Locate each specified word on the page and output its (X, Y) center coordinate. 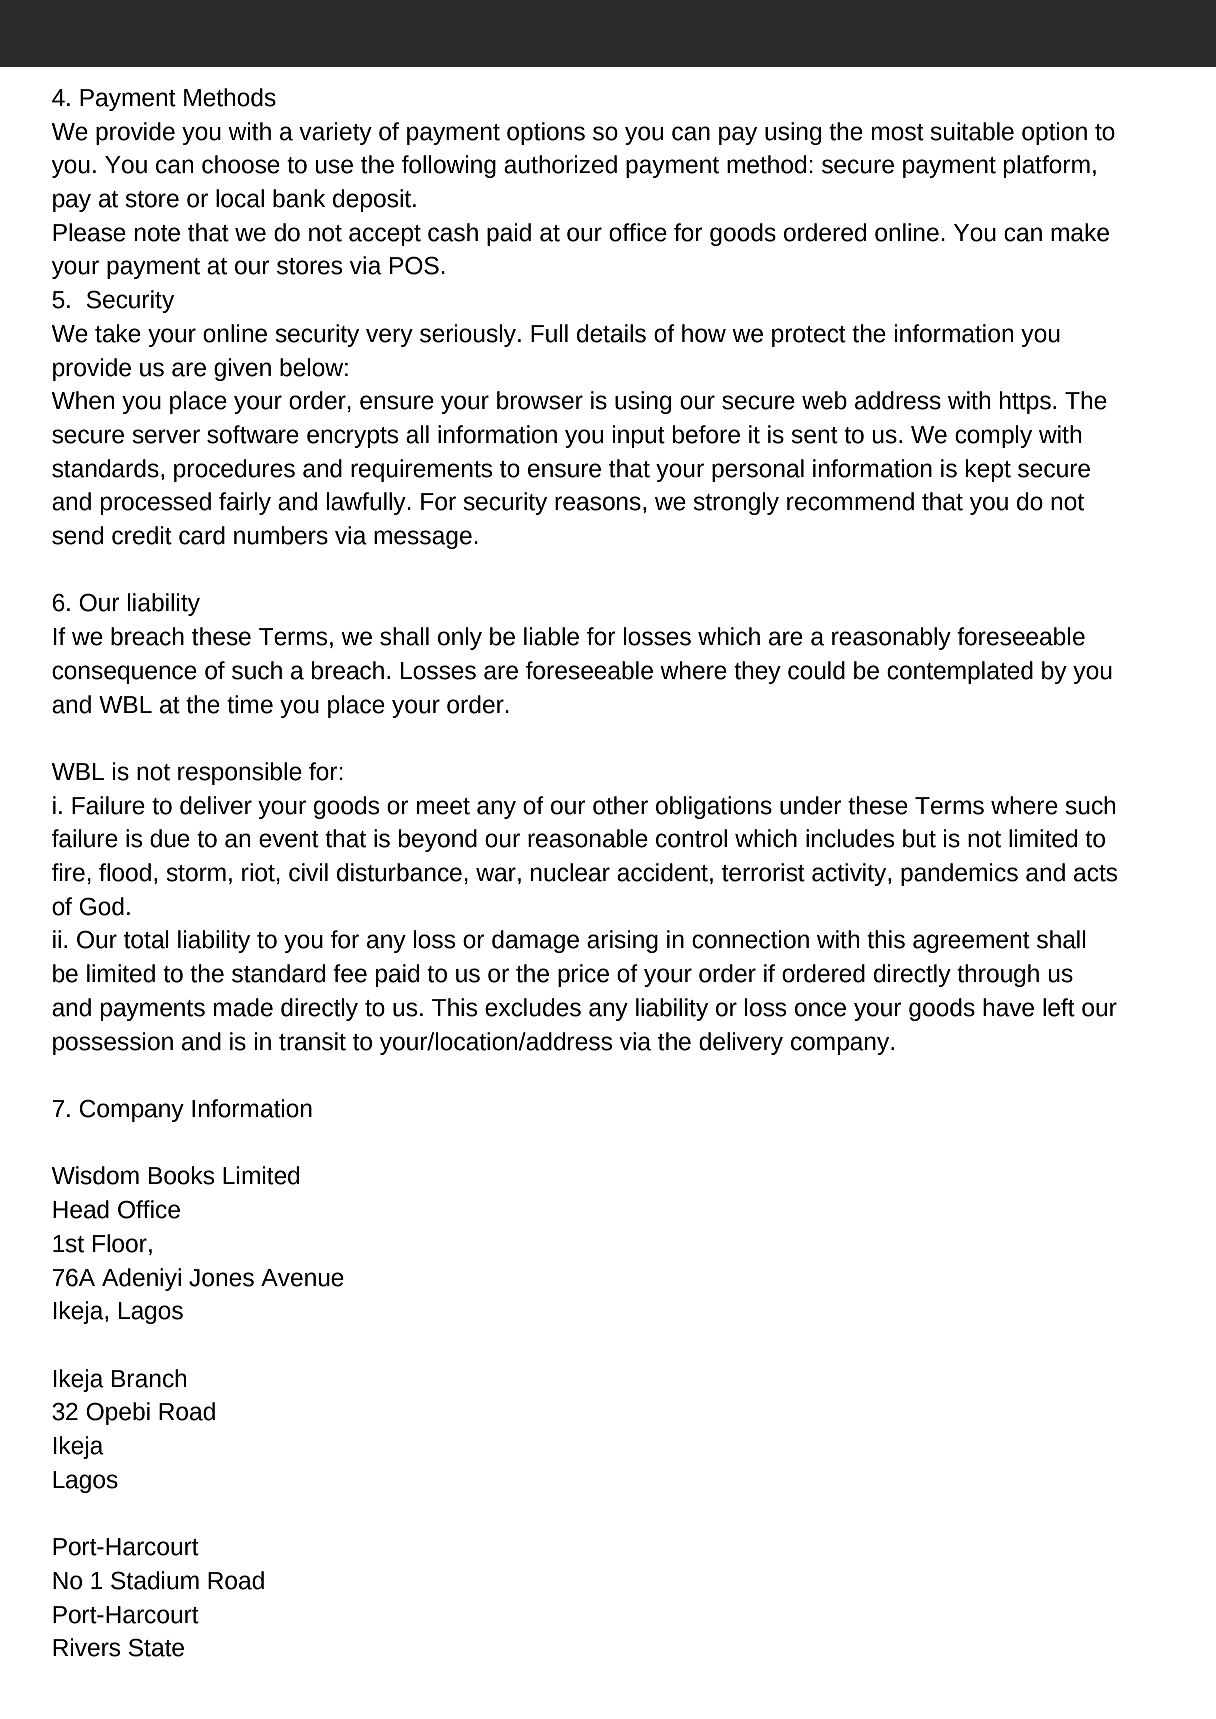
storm (196, 873)
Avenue (302, 1278)
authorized (560, 164)
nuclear (570, 872)
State (156, 1647)
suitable (972, 131)
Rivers (86, 1647)
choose (241, 164)
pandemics (959, 874)
